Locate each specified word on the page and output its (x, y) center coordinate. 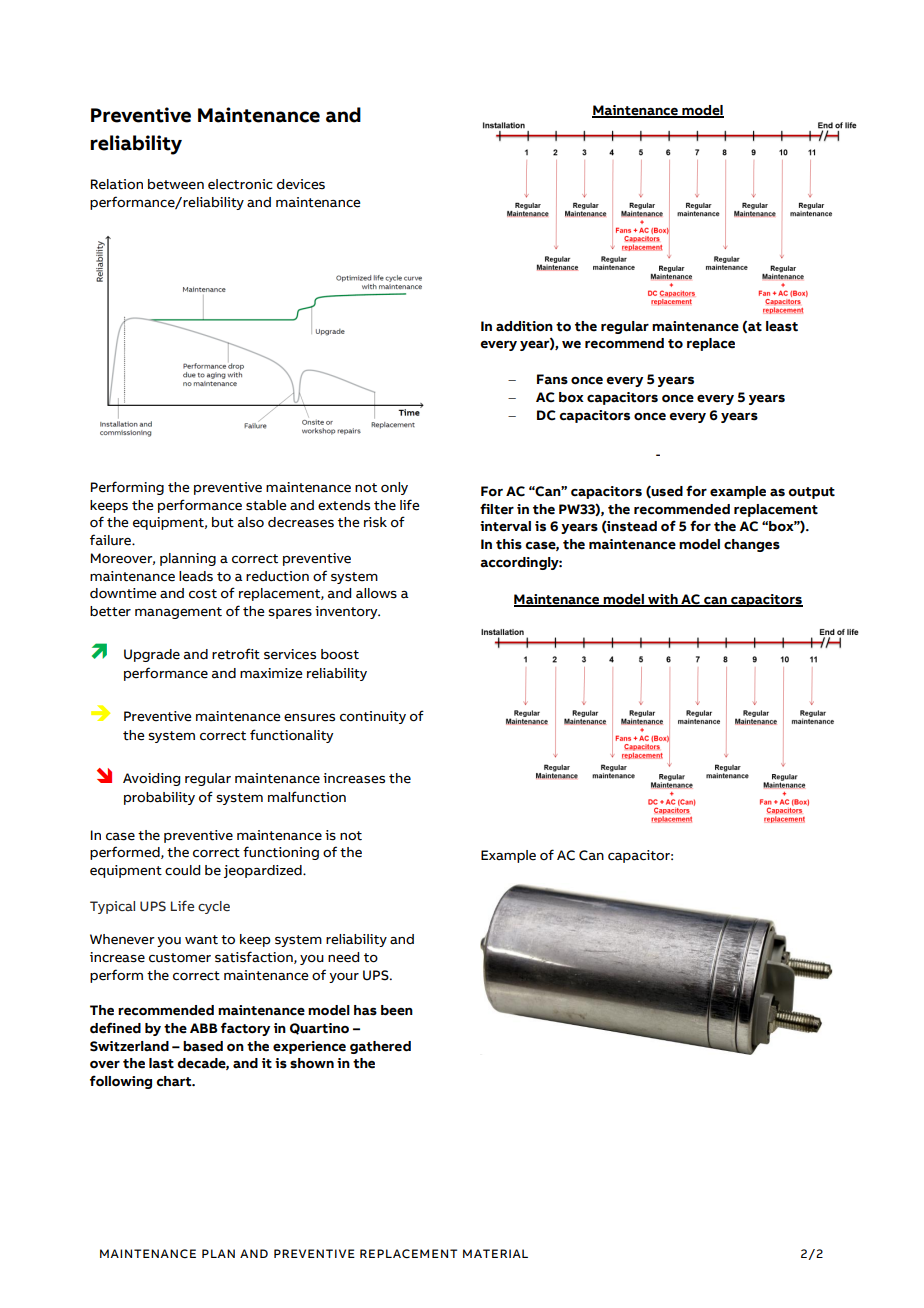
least (782, 326)
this (509, 544)
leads (196, 576)
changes (752, 545)
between (176, 184)
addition (524, 326)
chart (175, 1081)
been (397, 1010)
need (343, 957)
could (182, 870)
